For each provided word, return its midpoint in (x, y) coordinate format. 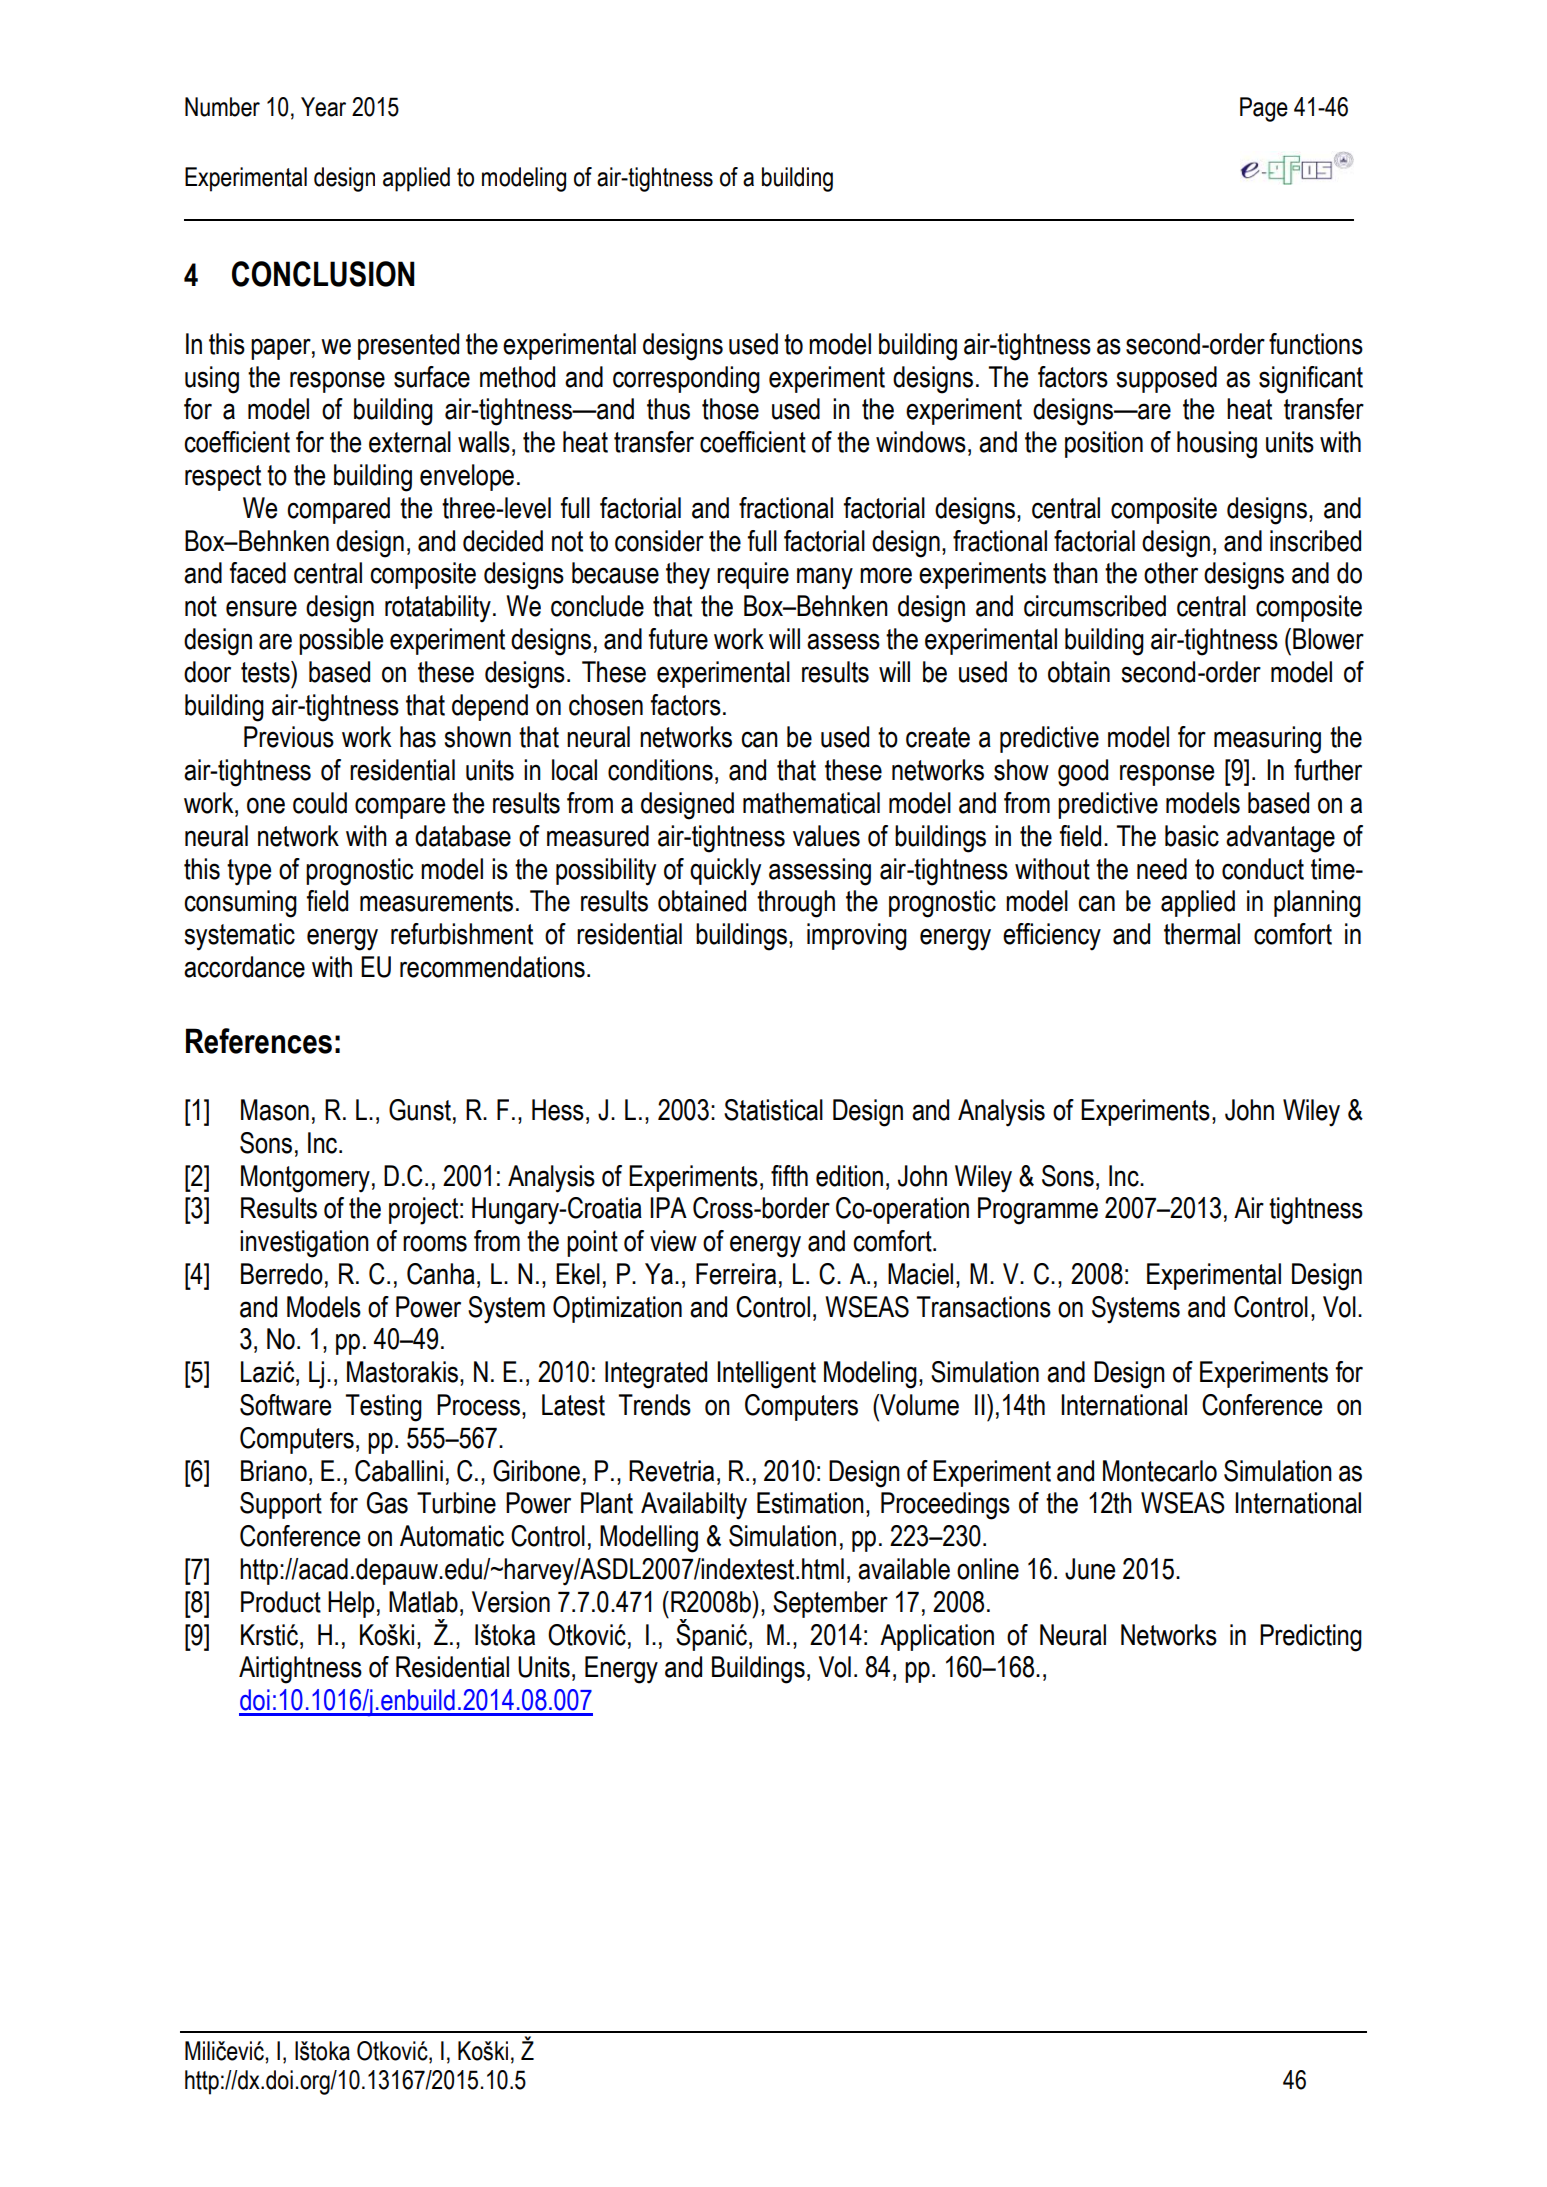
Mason (275, 1110)
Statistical (773, 1110)
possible (341, 641)
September (830, 1604)
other (1171, 573)
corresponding (686, 380)
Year (323, 107)
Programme (1038, 1211)
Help (351, 1604)
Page (1264, 109)
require (753, 575)
